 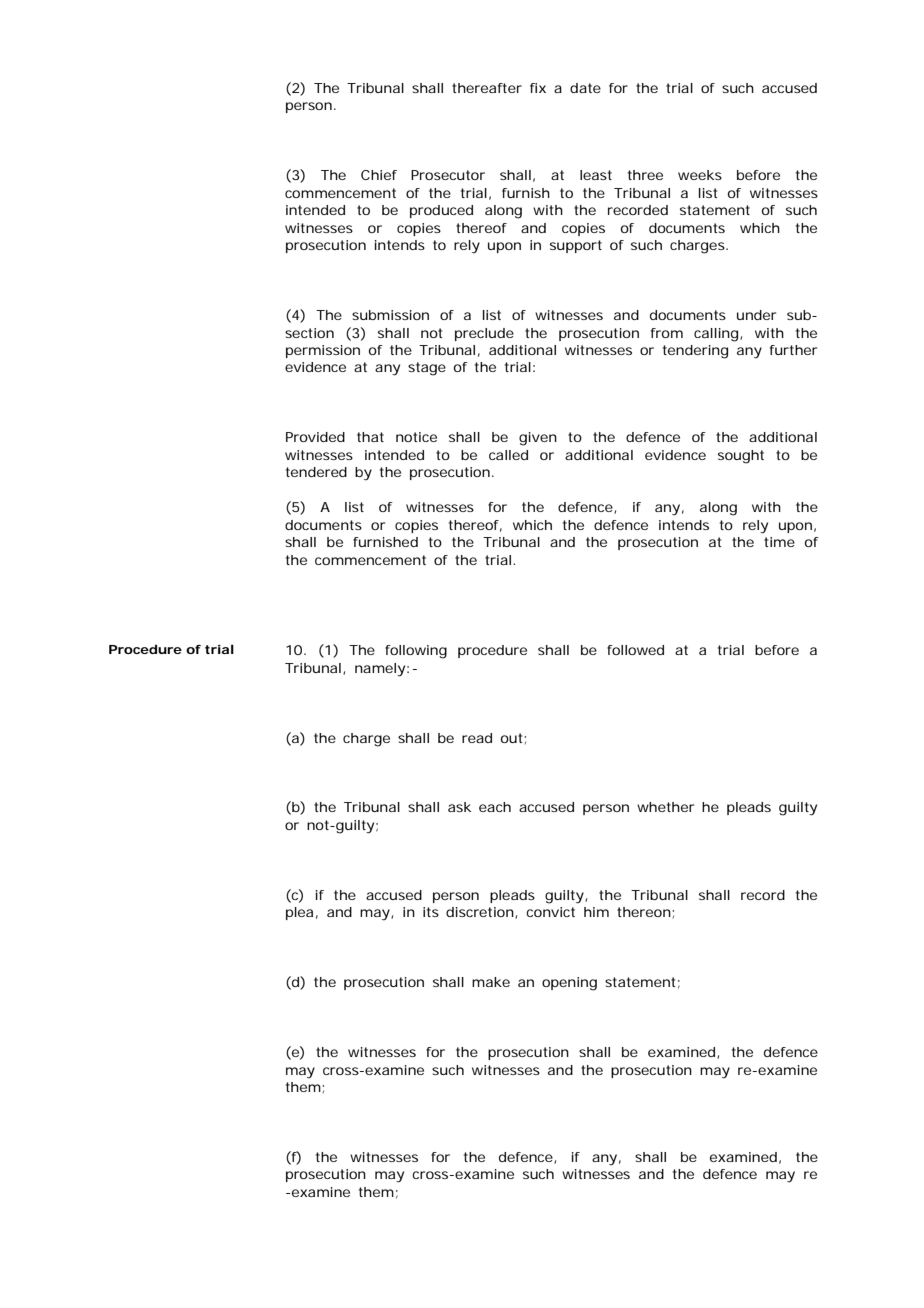 I want to click on that, so click(x=370, y=437).
